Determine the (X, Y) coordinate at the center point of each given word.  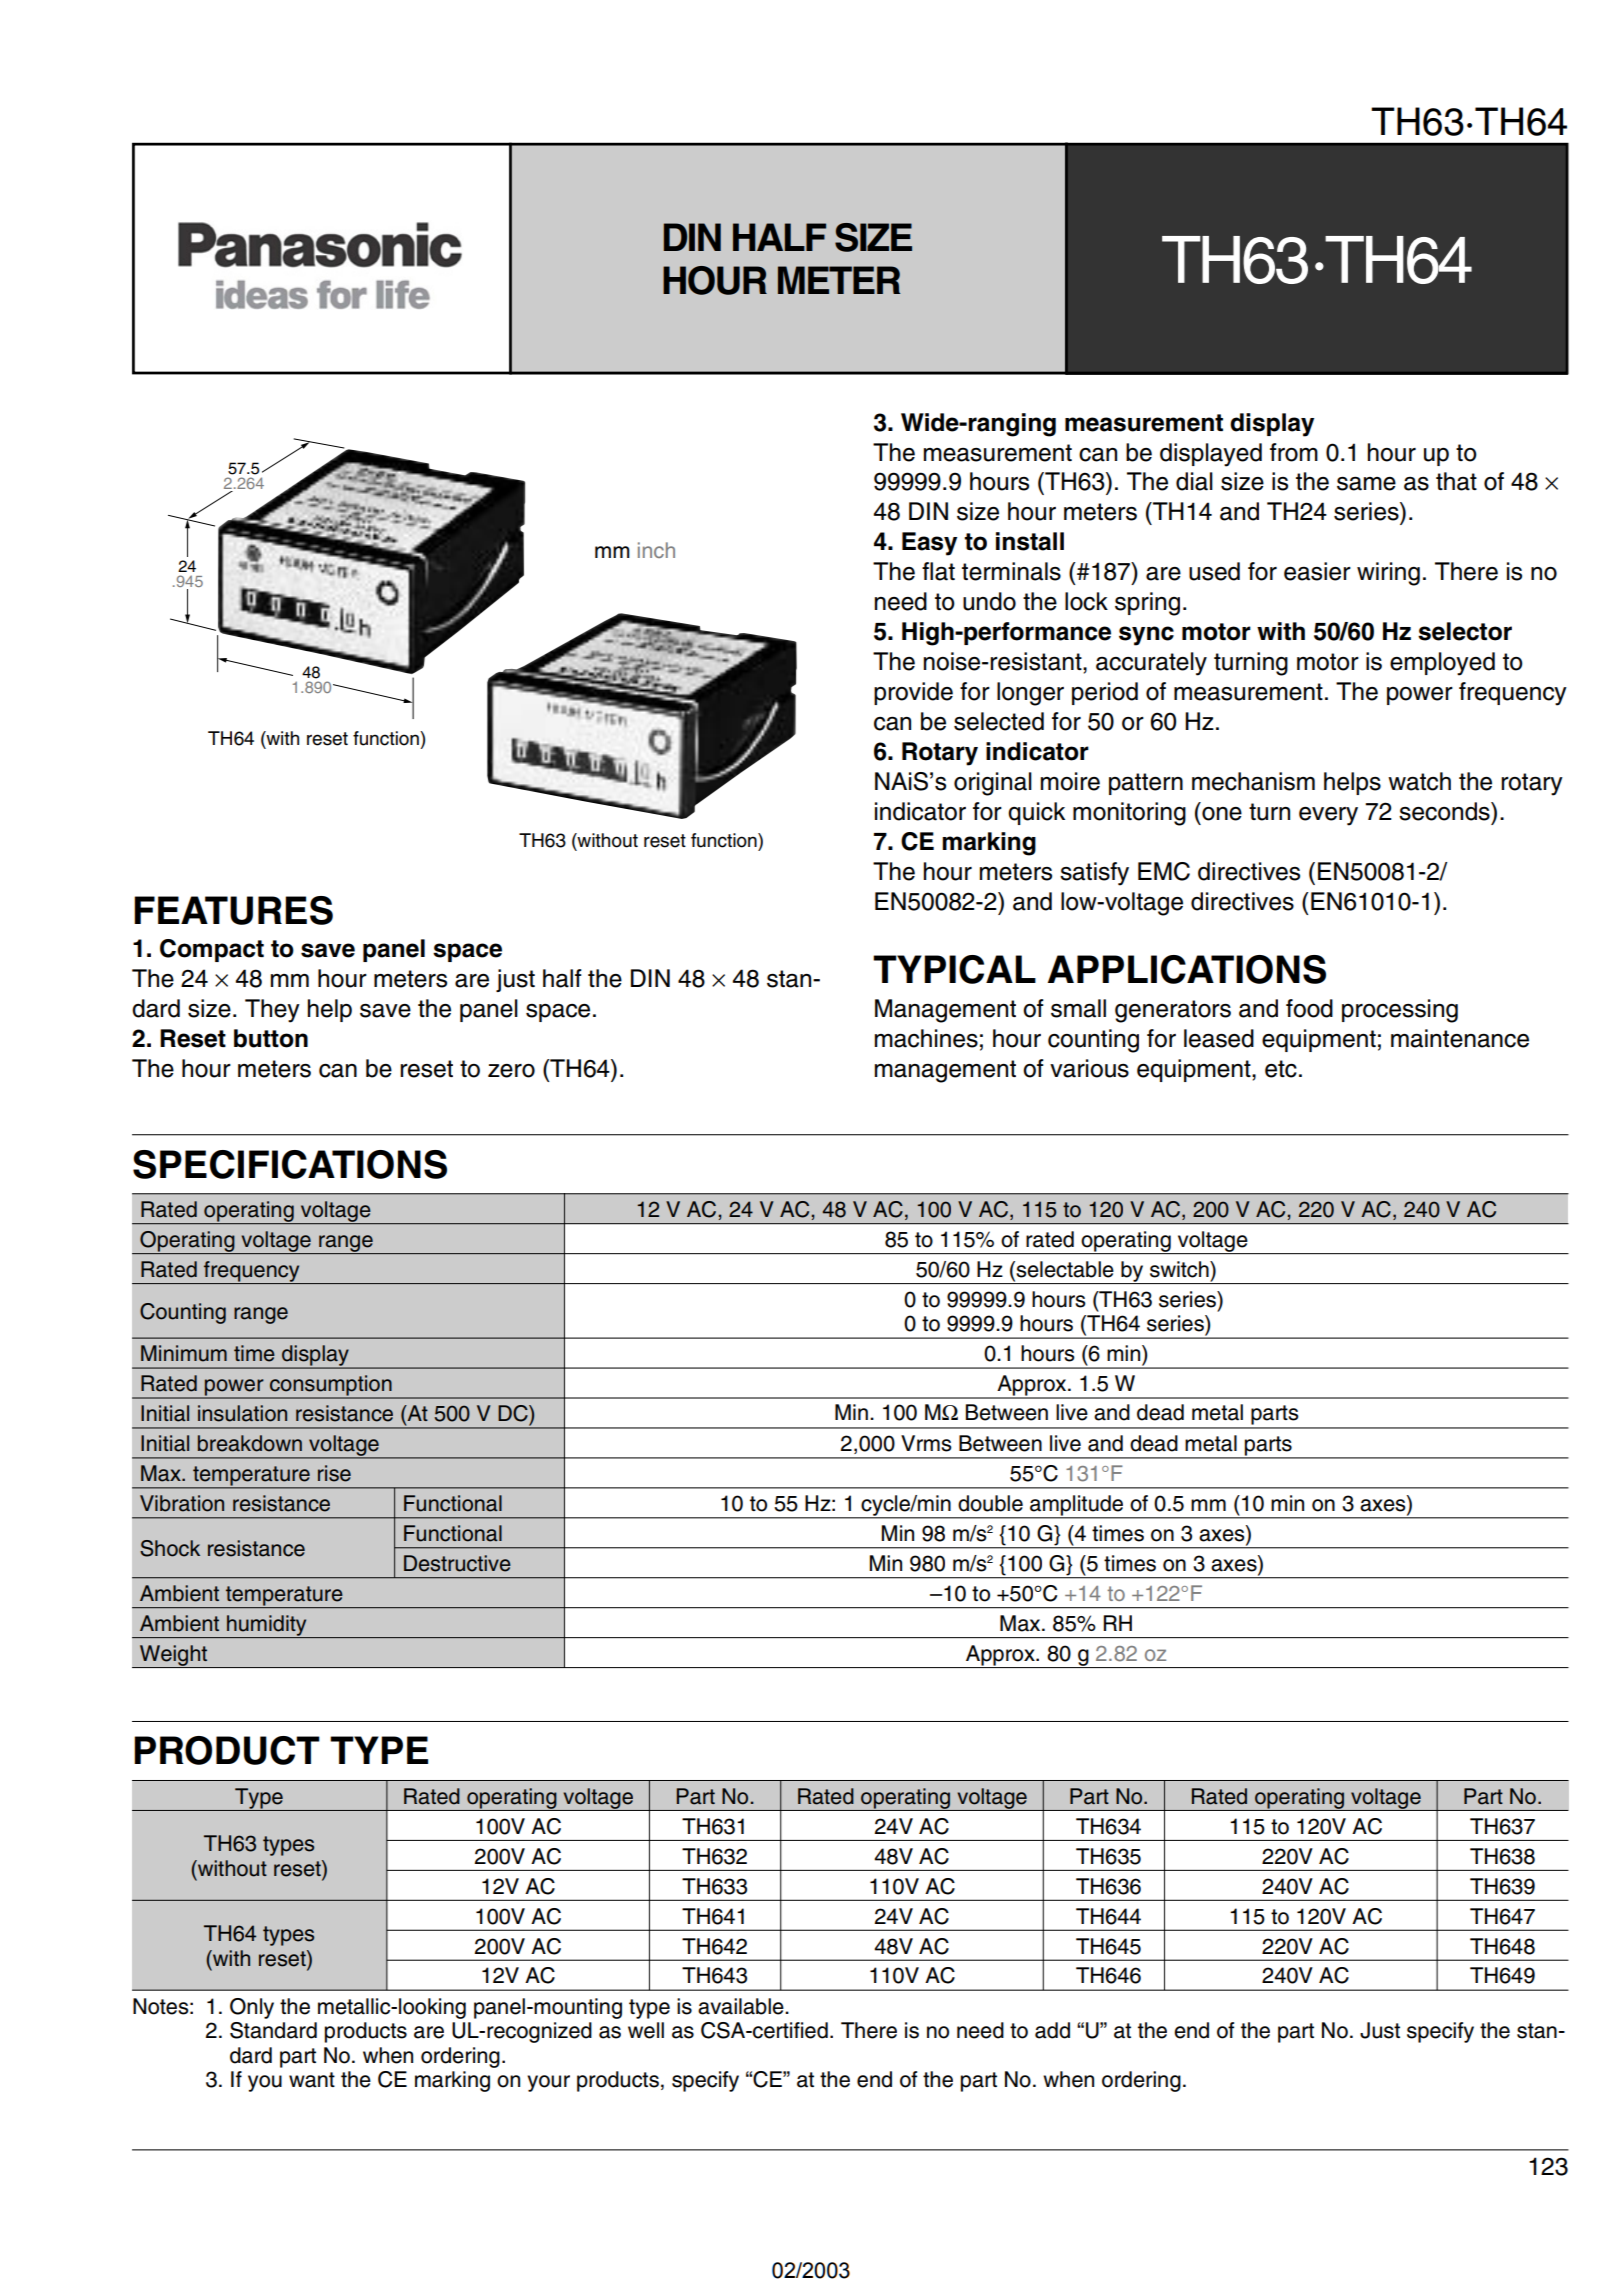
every (1328, 816)
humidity (267, 1626)
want (312, 2080)
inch (656, 550)
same (1366, 483)
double (990, 1503)
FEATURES (233, 910)
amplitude (1077, 1506)
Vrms (926, 1443)
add (1052, 2030)
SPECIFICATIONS (290, 1164)
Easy (929, 544)
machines (926, 1038)
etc (1281, 1069)
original (993, 784)
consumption (331, 1386)
